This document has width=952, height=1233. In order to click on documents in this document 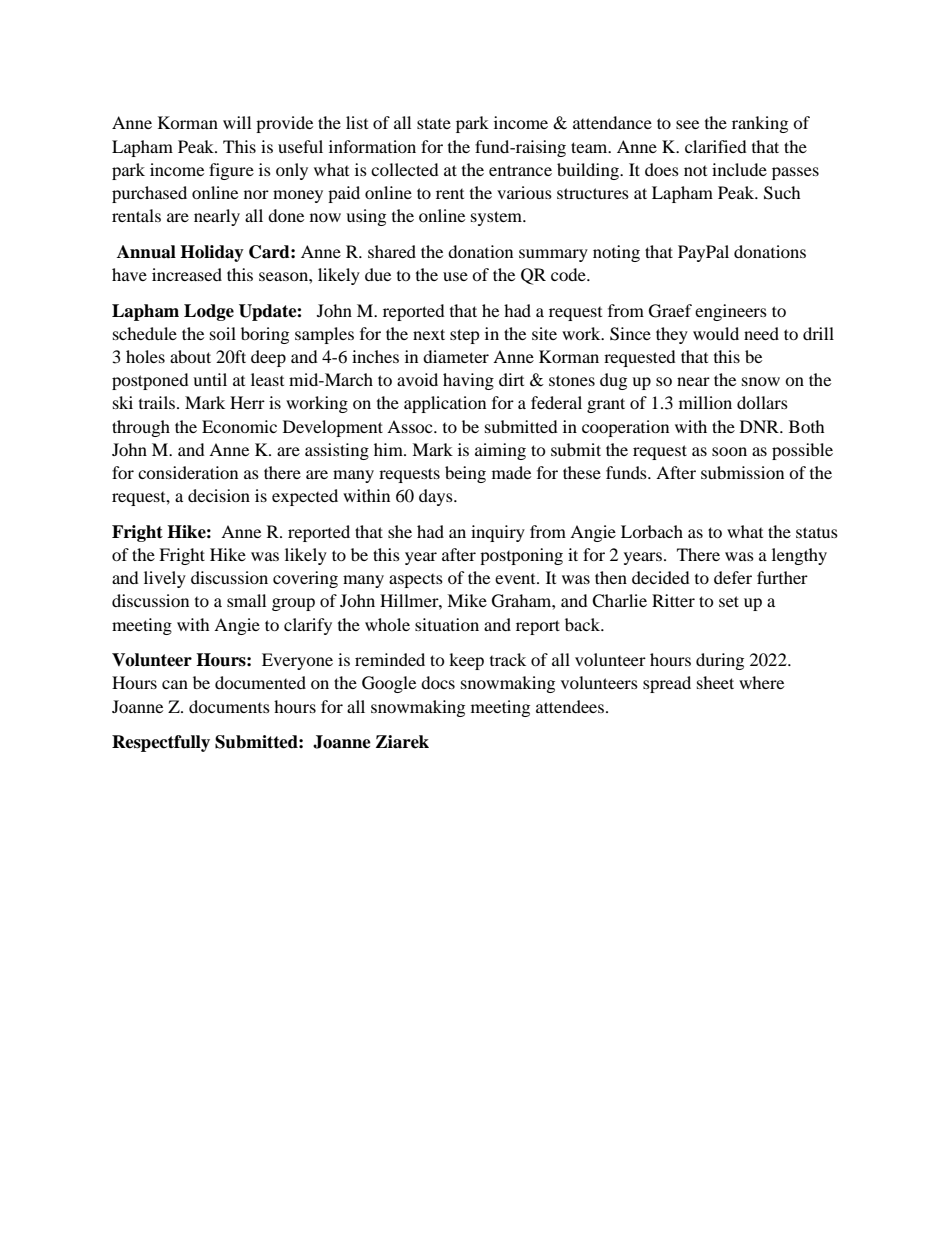, I will do `click(229, 706)`.
